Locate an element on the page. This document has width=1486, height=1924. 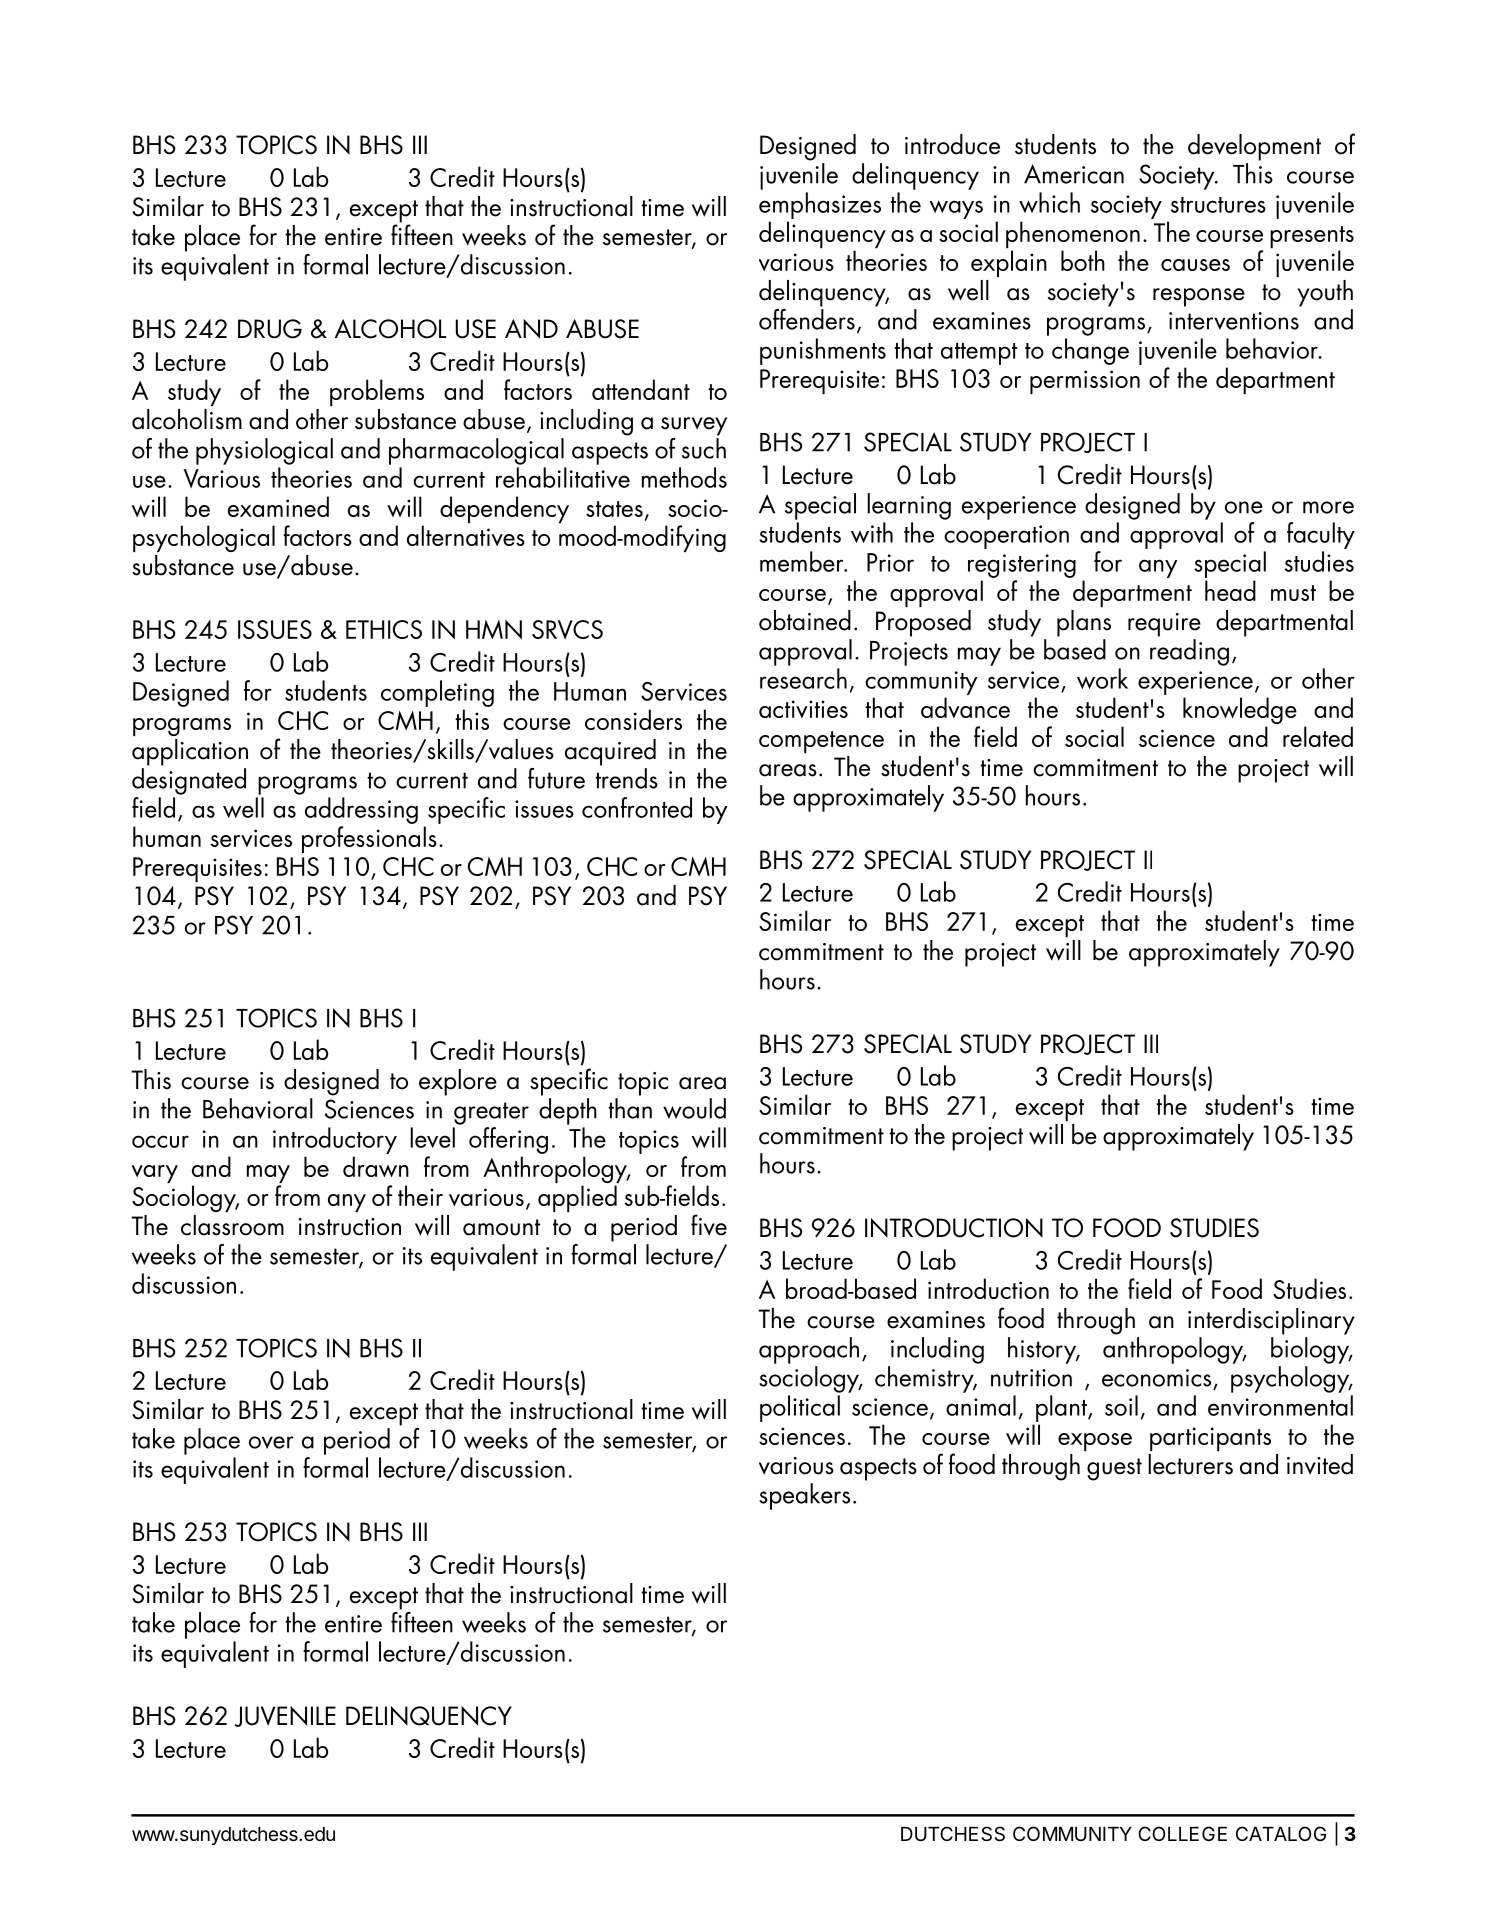
speakers is located at coordinates (804, 1496).
